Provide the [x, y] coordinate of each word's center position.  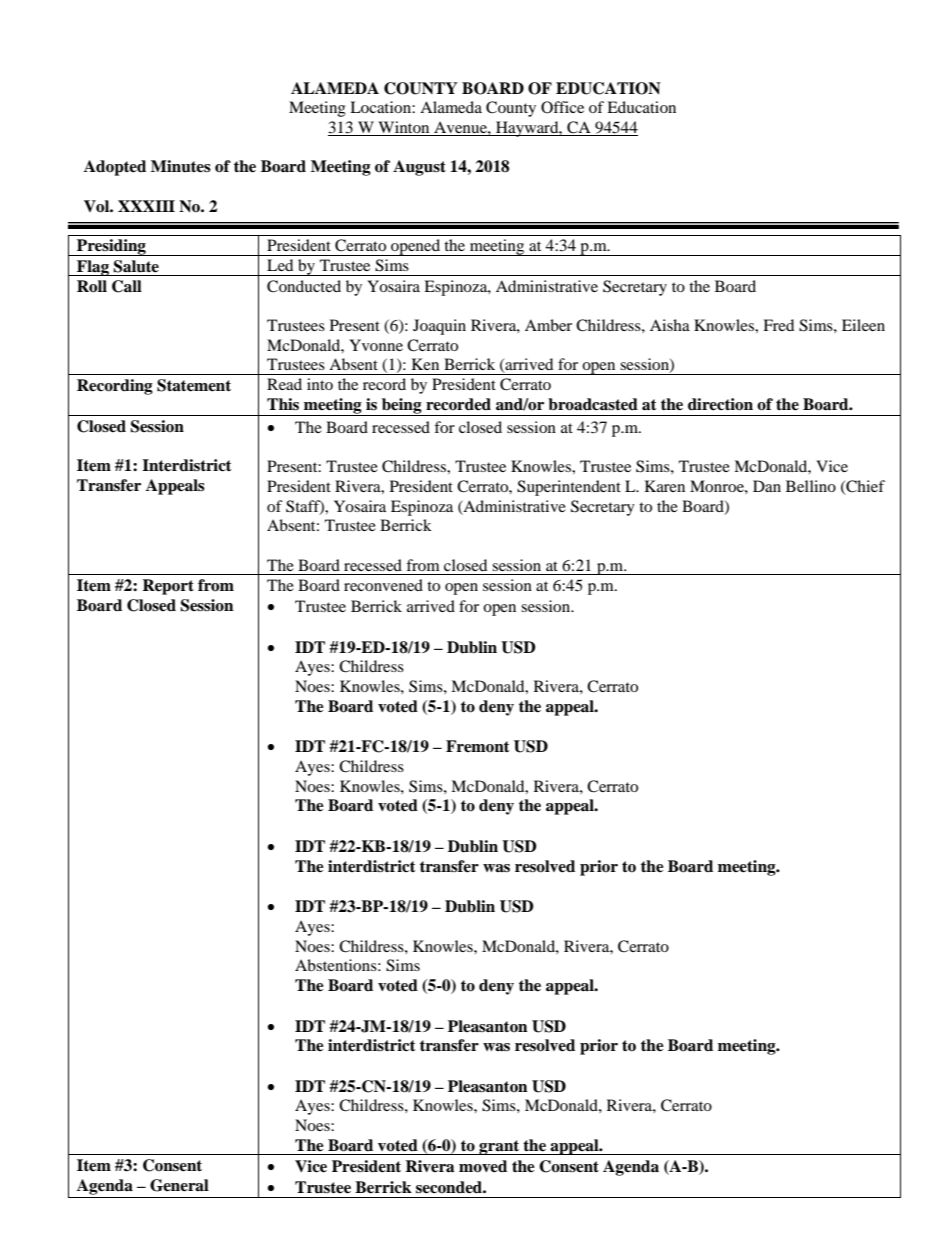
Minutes [181, 166]
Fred [778, 325]
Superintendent [569, 488]
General [179, 1185]
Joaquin [439, 327]
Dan [767, 486]
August [419, 168]
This [283, 404]
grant [499, 1147]
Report [168, 587]
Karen [665, 486]
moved [483, 1166]
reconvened [383, 585]
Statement [194, 385]
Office [562, 107]
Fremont [478, 746]
